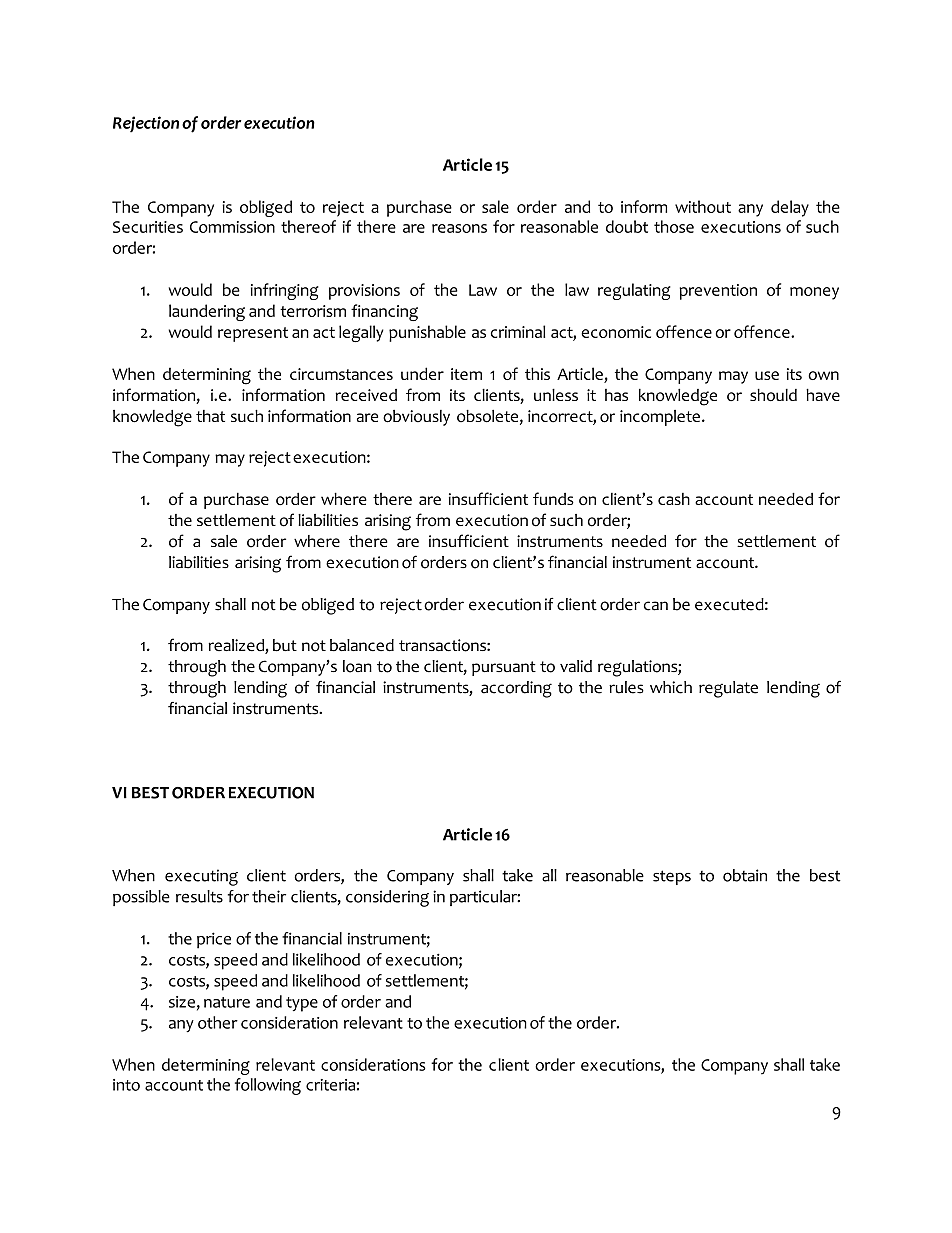 This screenshot has height=1233, width=952. I want to click on can, so click(656, 606).
